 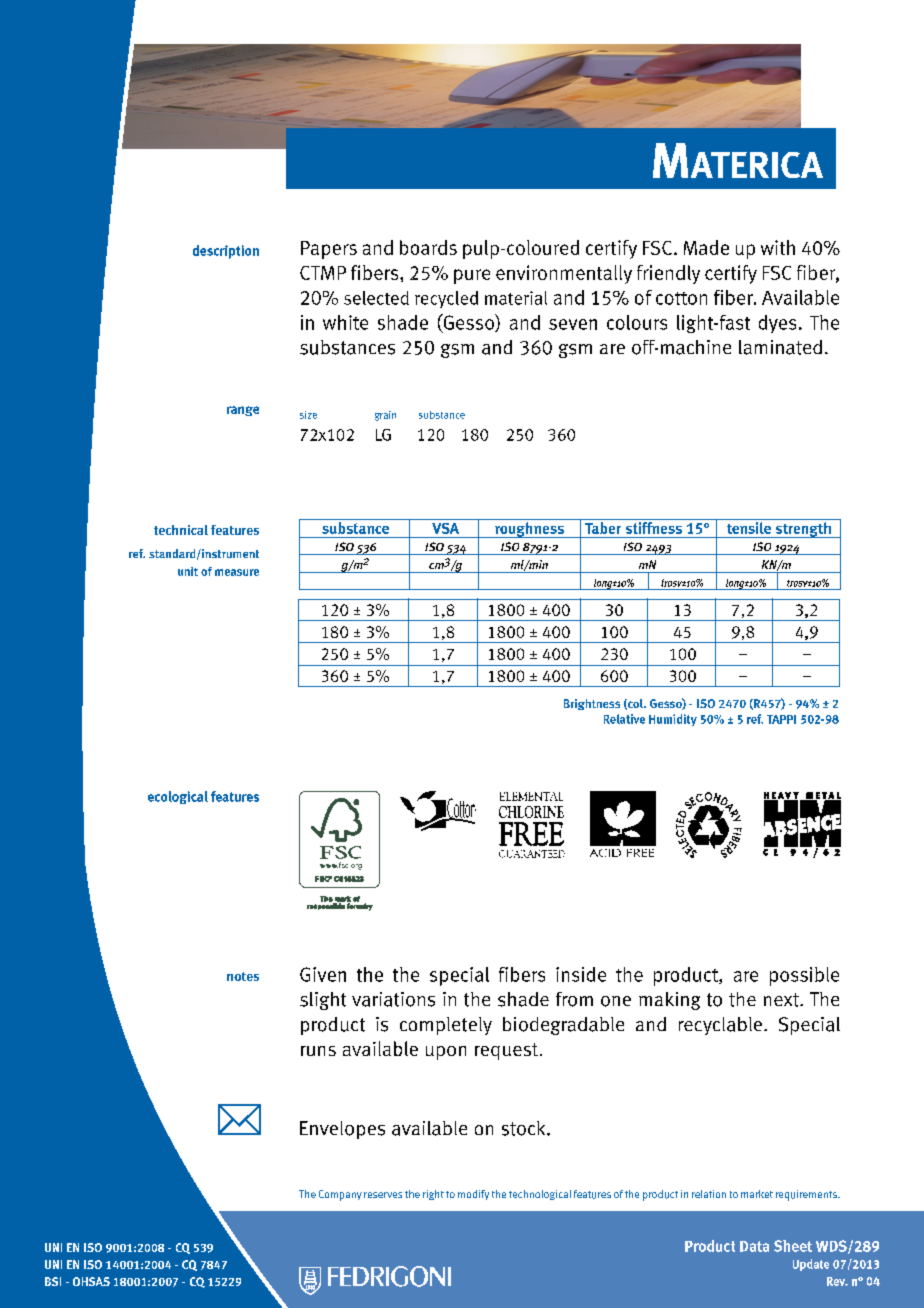 What do you see at coordinates (178, 797) in the image?
I see `ecological` at bounding box center [178, 797].
